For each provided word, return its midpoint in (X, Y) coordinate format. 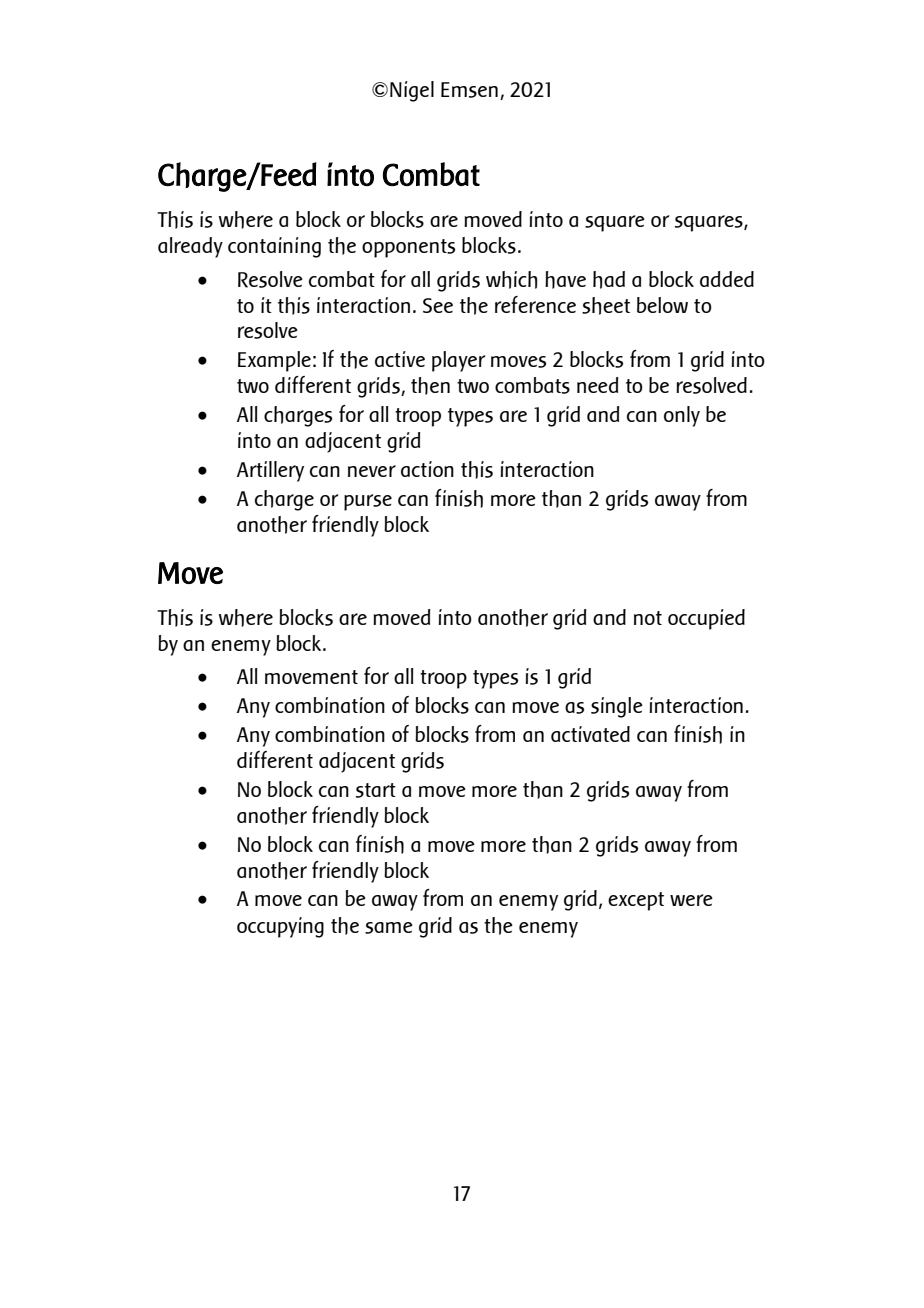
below (662, 305)
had (609, 280)
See (438, 305)
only (682, 416)
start (376, 790)
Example (274, 361)
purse (368, 502)
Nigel (412, 91)
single (617, 707)
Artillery (270, 471)
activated (590, 734)
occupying (280, 927)
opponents (408, 248)
